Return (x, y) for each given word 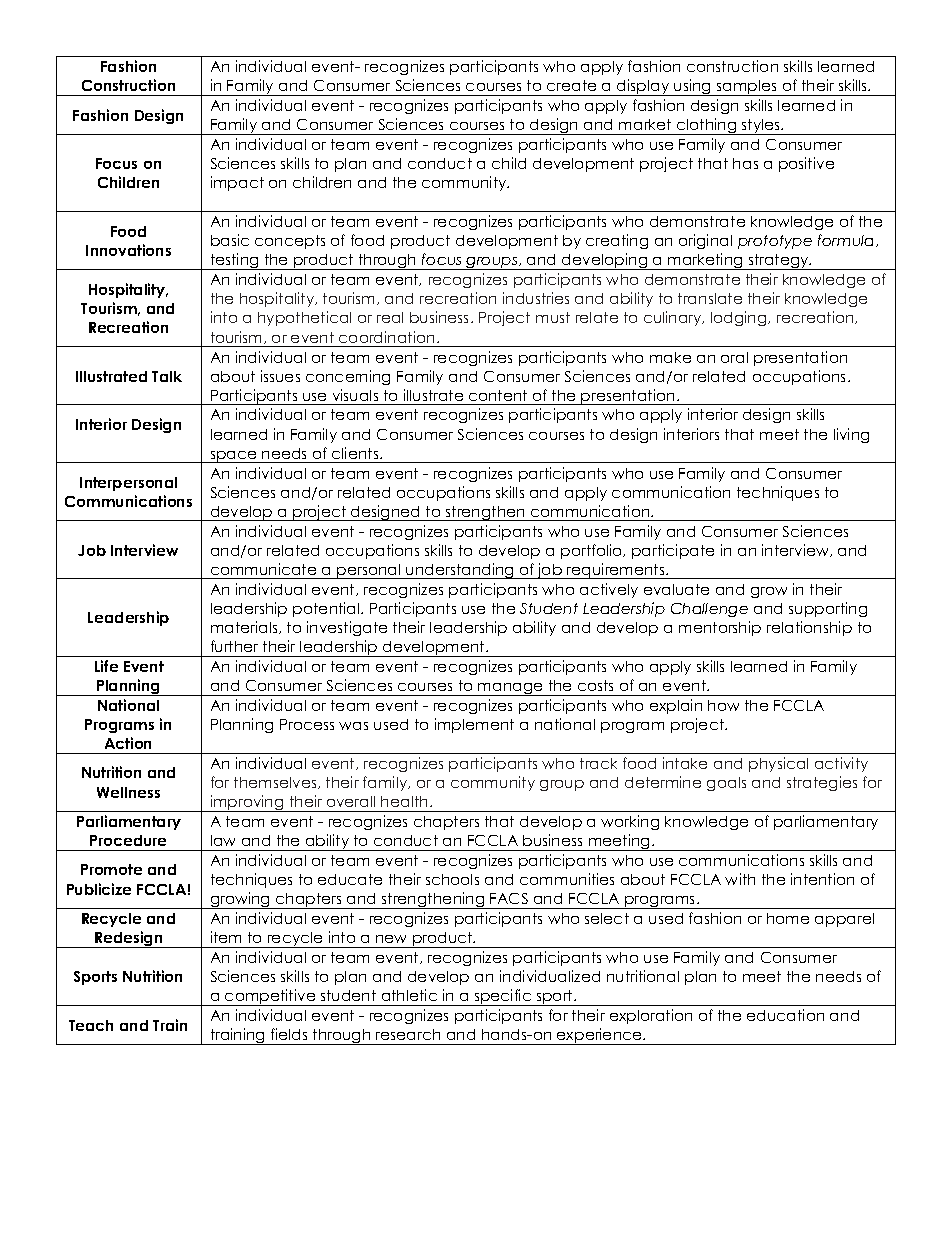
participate (673, 551)
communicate (263, 569)
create (571, 85)
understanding (460, 571)
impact (237, 183)
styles (761, 127)
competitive (270, 997)
